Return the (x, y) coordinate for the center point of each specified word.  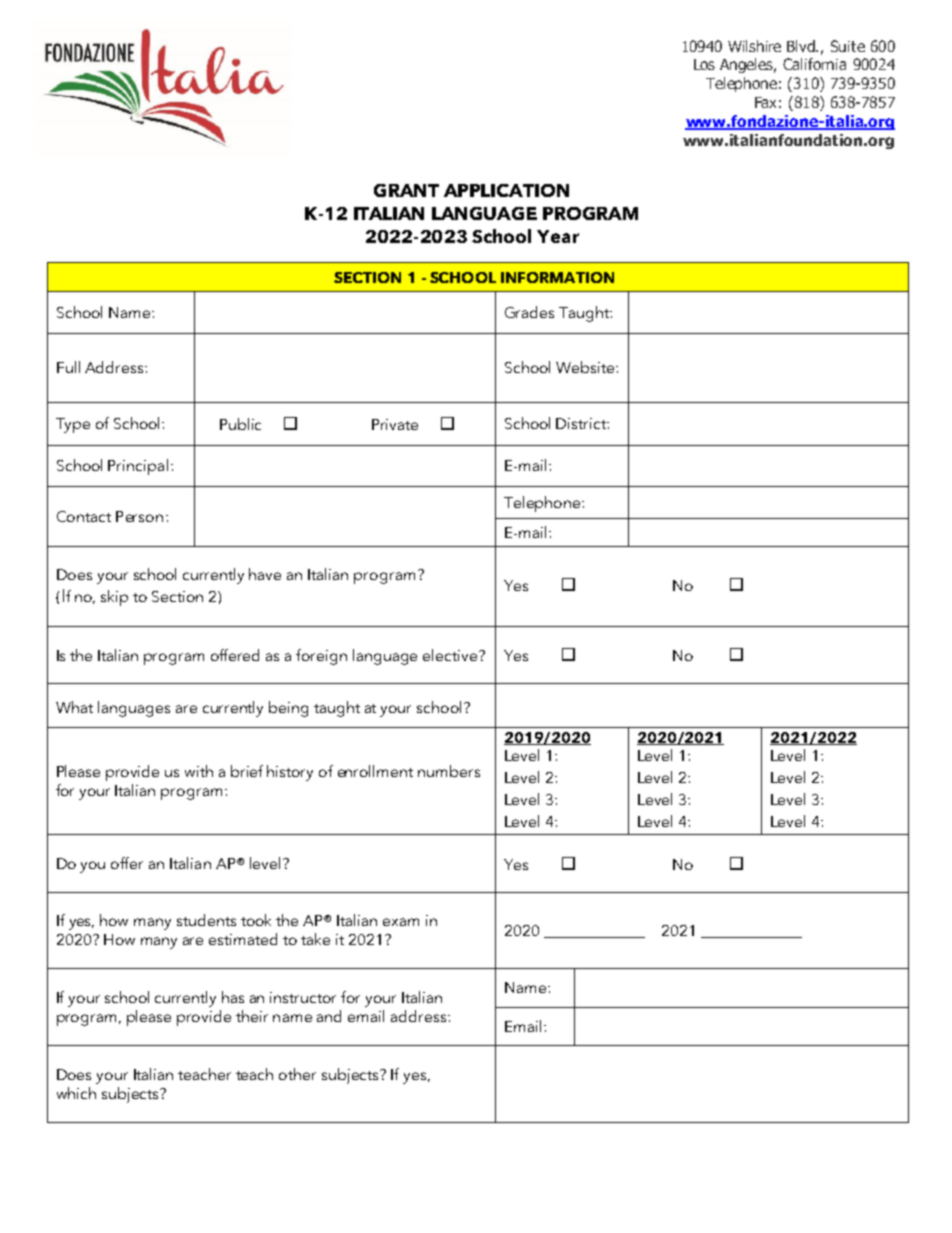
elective (451, 655)
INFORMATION (557, 277)
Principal (138, 467)
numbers (449, 771)
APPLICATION (506, 190)
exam (401, 922)
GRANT (406, 190)
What (74, 707)
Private (395, 424)
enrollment (375, 771)
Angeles (748, 65)
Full (68, 367)
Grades (529, 312)
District (582, 423)
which (76, 1093)
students (206, 920)
